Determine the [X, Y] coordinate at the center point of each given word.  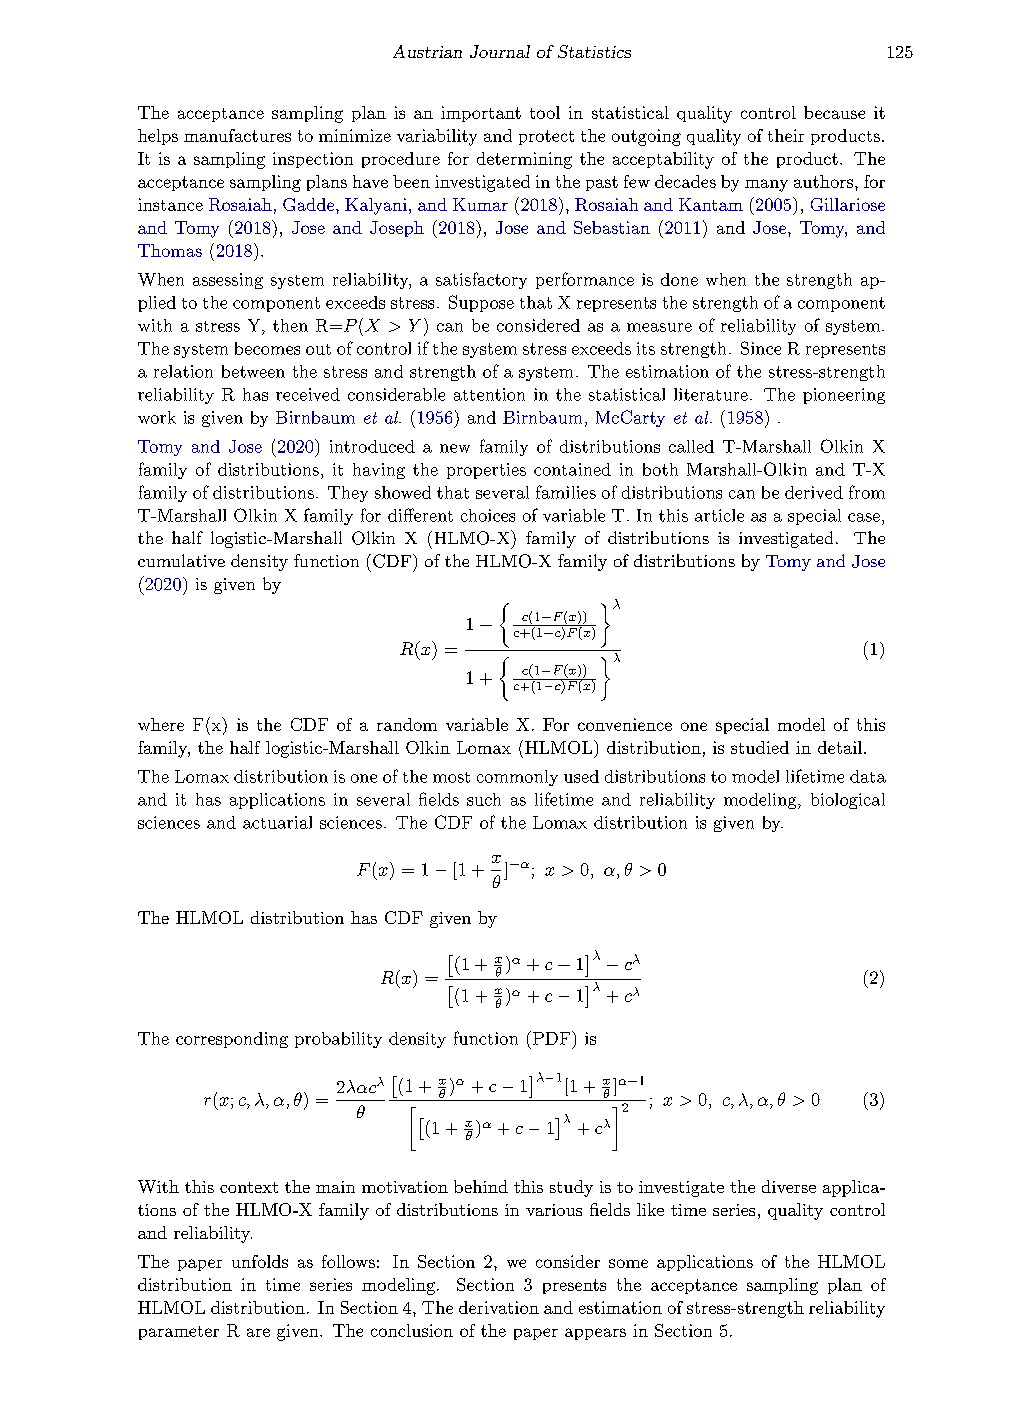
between [253, 371]
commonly [517, 778]
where [161, 724]
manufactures [237, 135]
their [786, 135]
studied [760, 747]
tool [545, 112]
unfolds [260, 1261]
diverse [789, 1186]
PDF [550, 1038]
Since [761, 348]
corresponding [232, 1040]
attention [489, 394]
